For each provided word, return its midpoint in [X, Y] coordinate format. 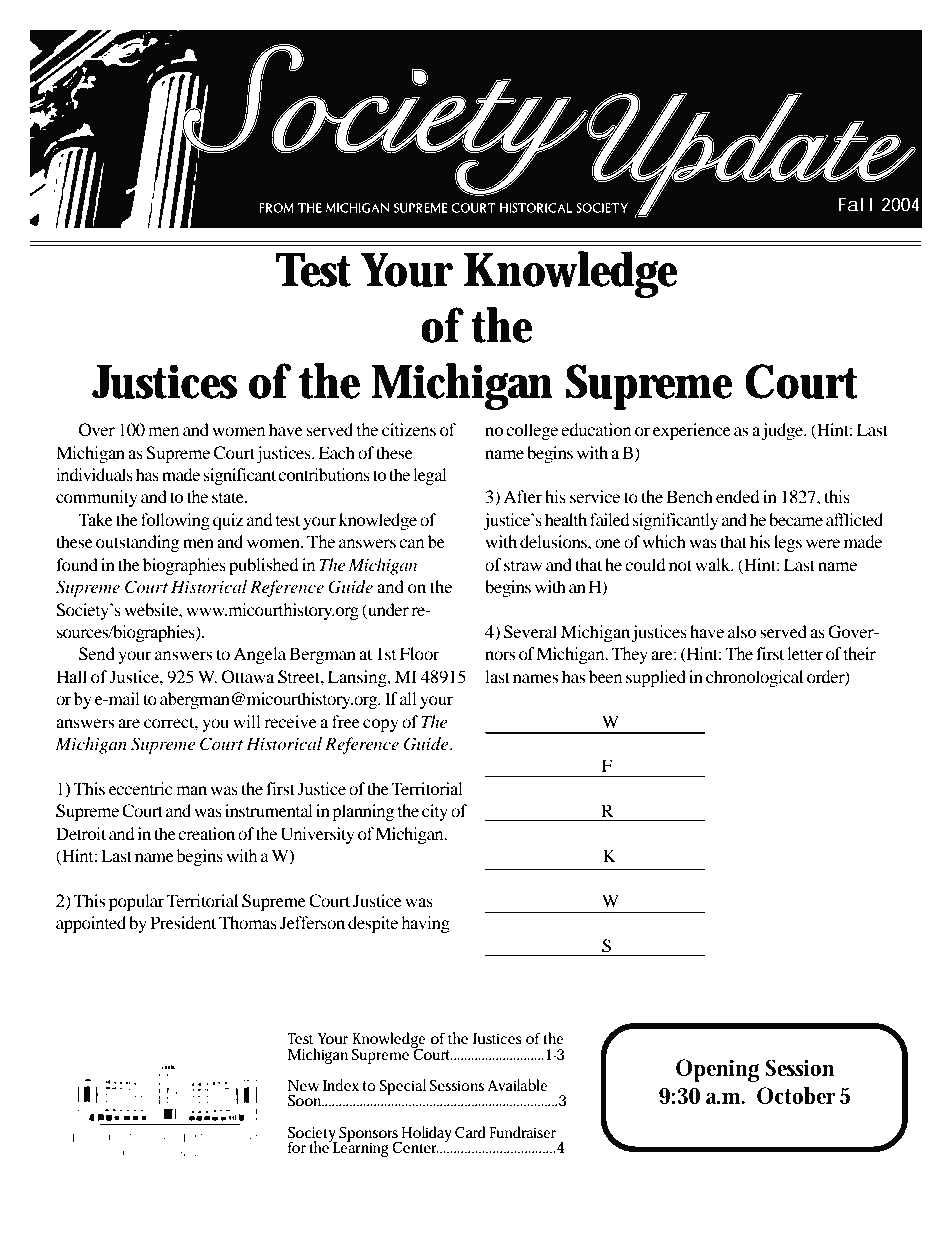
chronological [754, 678]
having [425, 924]
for [297, 1147]
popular [136, 902]
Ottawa [248, 677]
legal [430, 476]
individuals [94, 474]
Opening [718, 1070]
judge [783, 431]
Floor [420, 653]
